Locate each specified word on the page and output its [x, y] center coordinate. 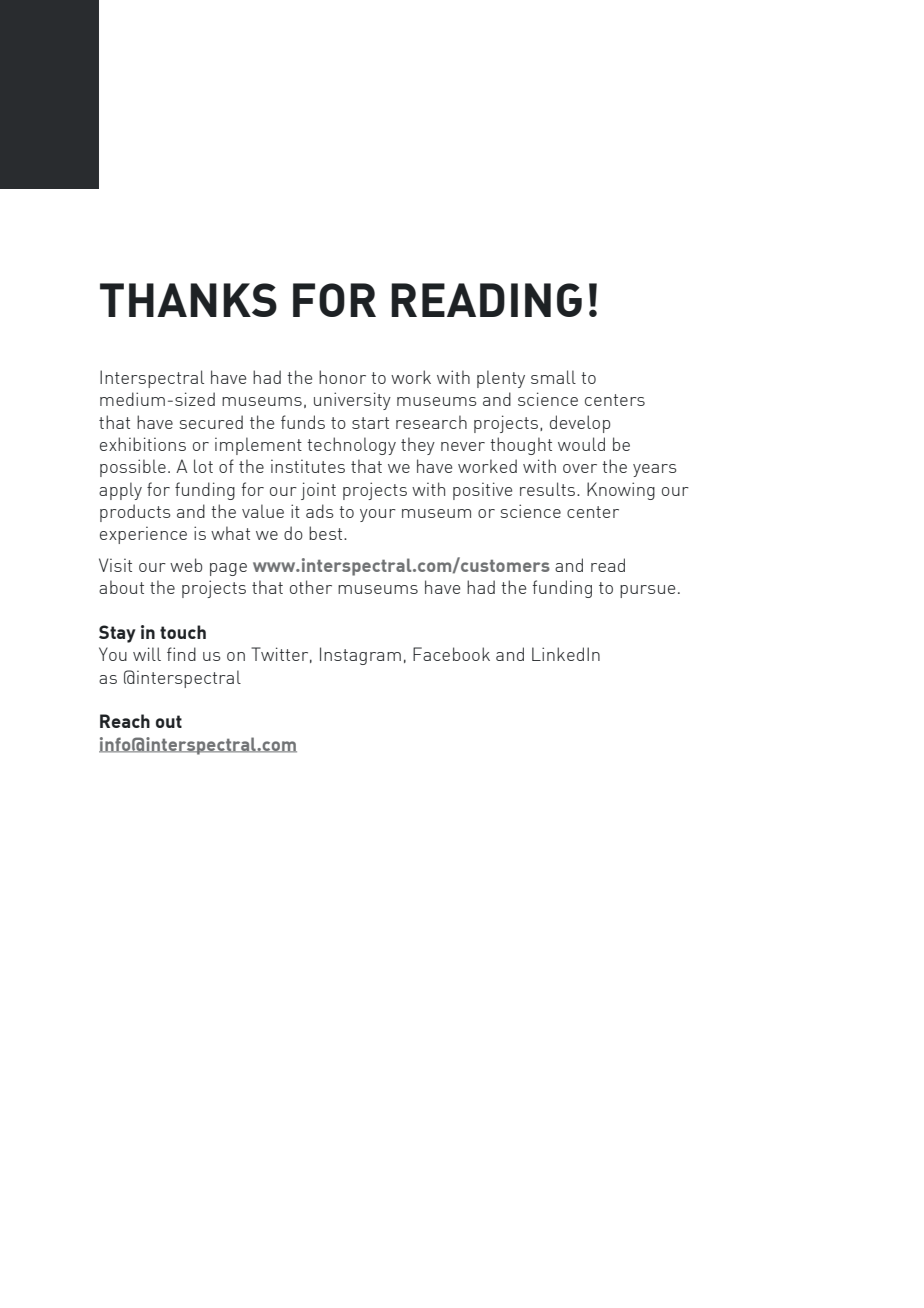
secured [211, 422]
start [370, 423]
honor [342, 377]
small [553, 377]
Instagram [360, 656]
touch [183, 632]
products [135, 513]
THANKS [188, 300]
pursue [647, 591]
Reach [125, 721]
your [378, 515]
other [311, 587]
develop [580, 424]
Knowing [621, 491]
